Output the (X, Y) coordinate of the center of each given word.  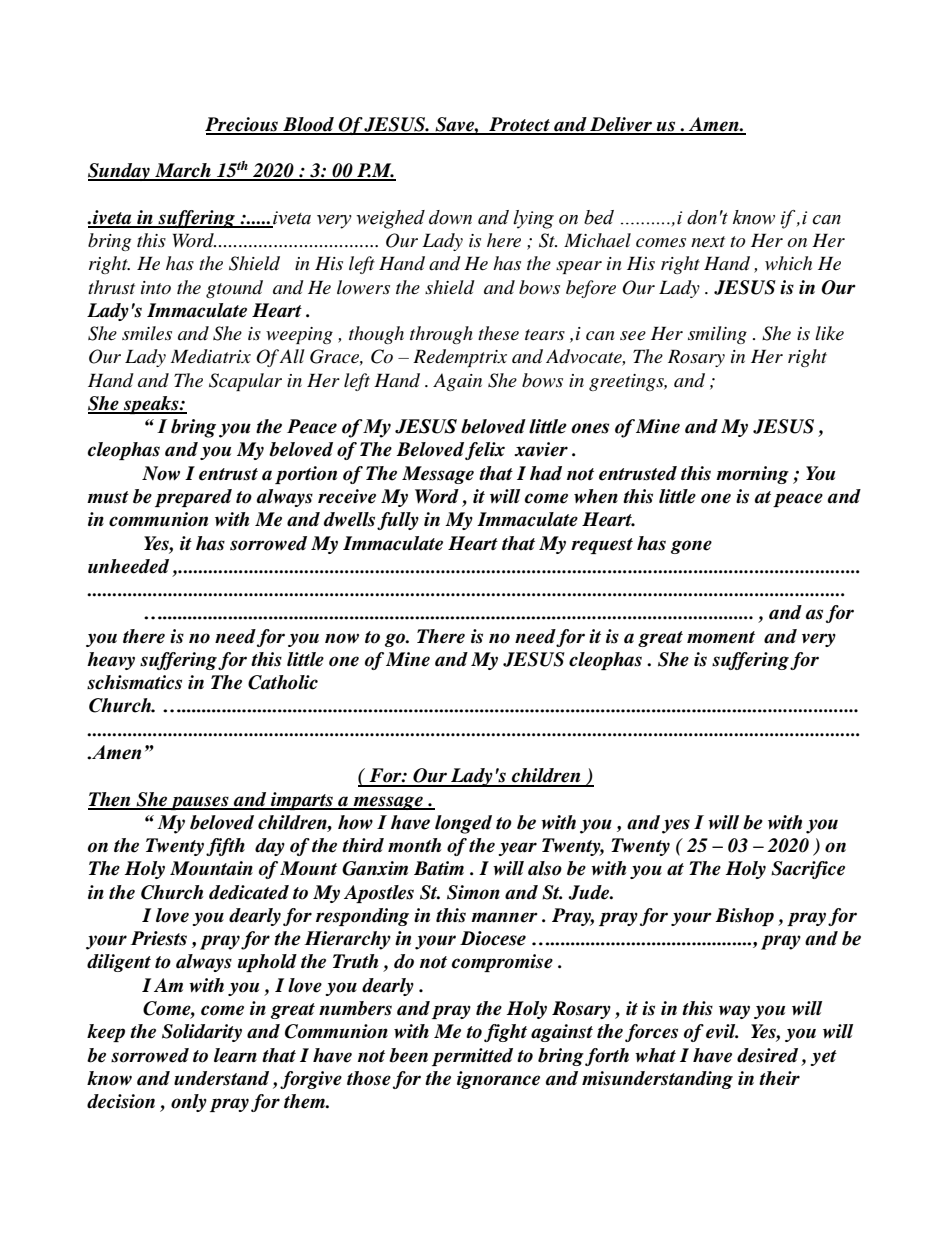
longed (463, 824)
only (189, 1103)
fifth (225, 847)
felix (485, 451)
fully (398, 521)
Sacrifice (808, 870)
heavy (111, 661)
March (183, 171)
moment (721, 637)
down (450, 217)
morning (752, 475)
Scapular (245, 382)
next (708, 242)
